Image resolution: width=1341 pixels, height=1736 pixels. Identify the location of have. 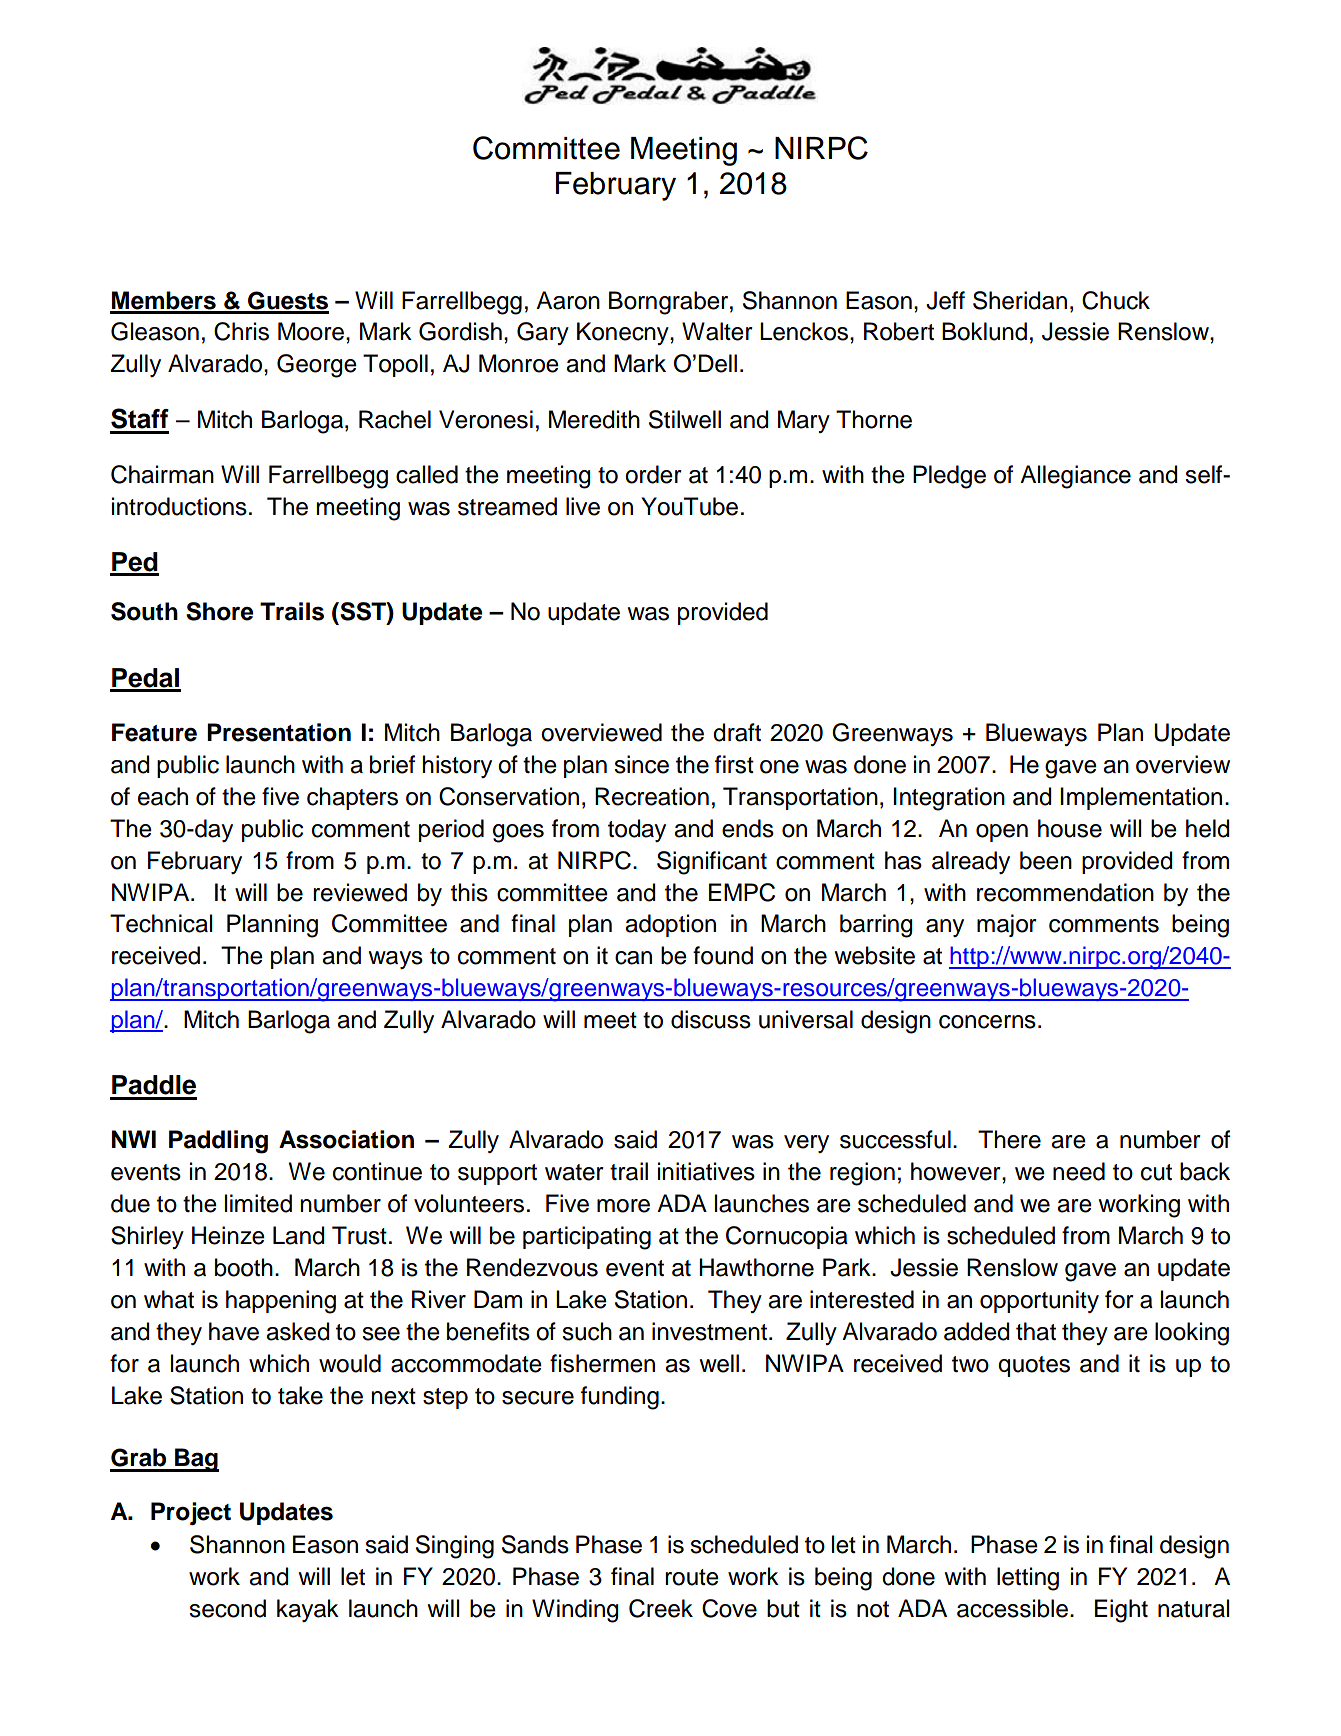
(234, 1331).
